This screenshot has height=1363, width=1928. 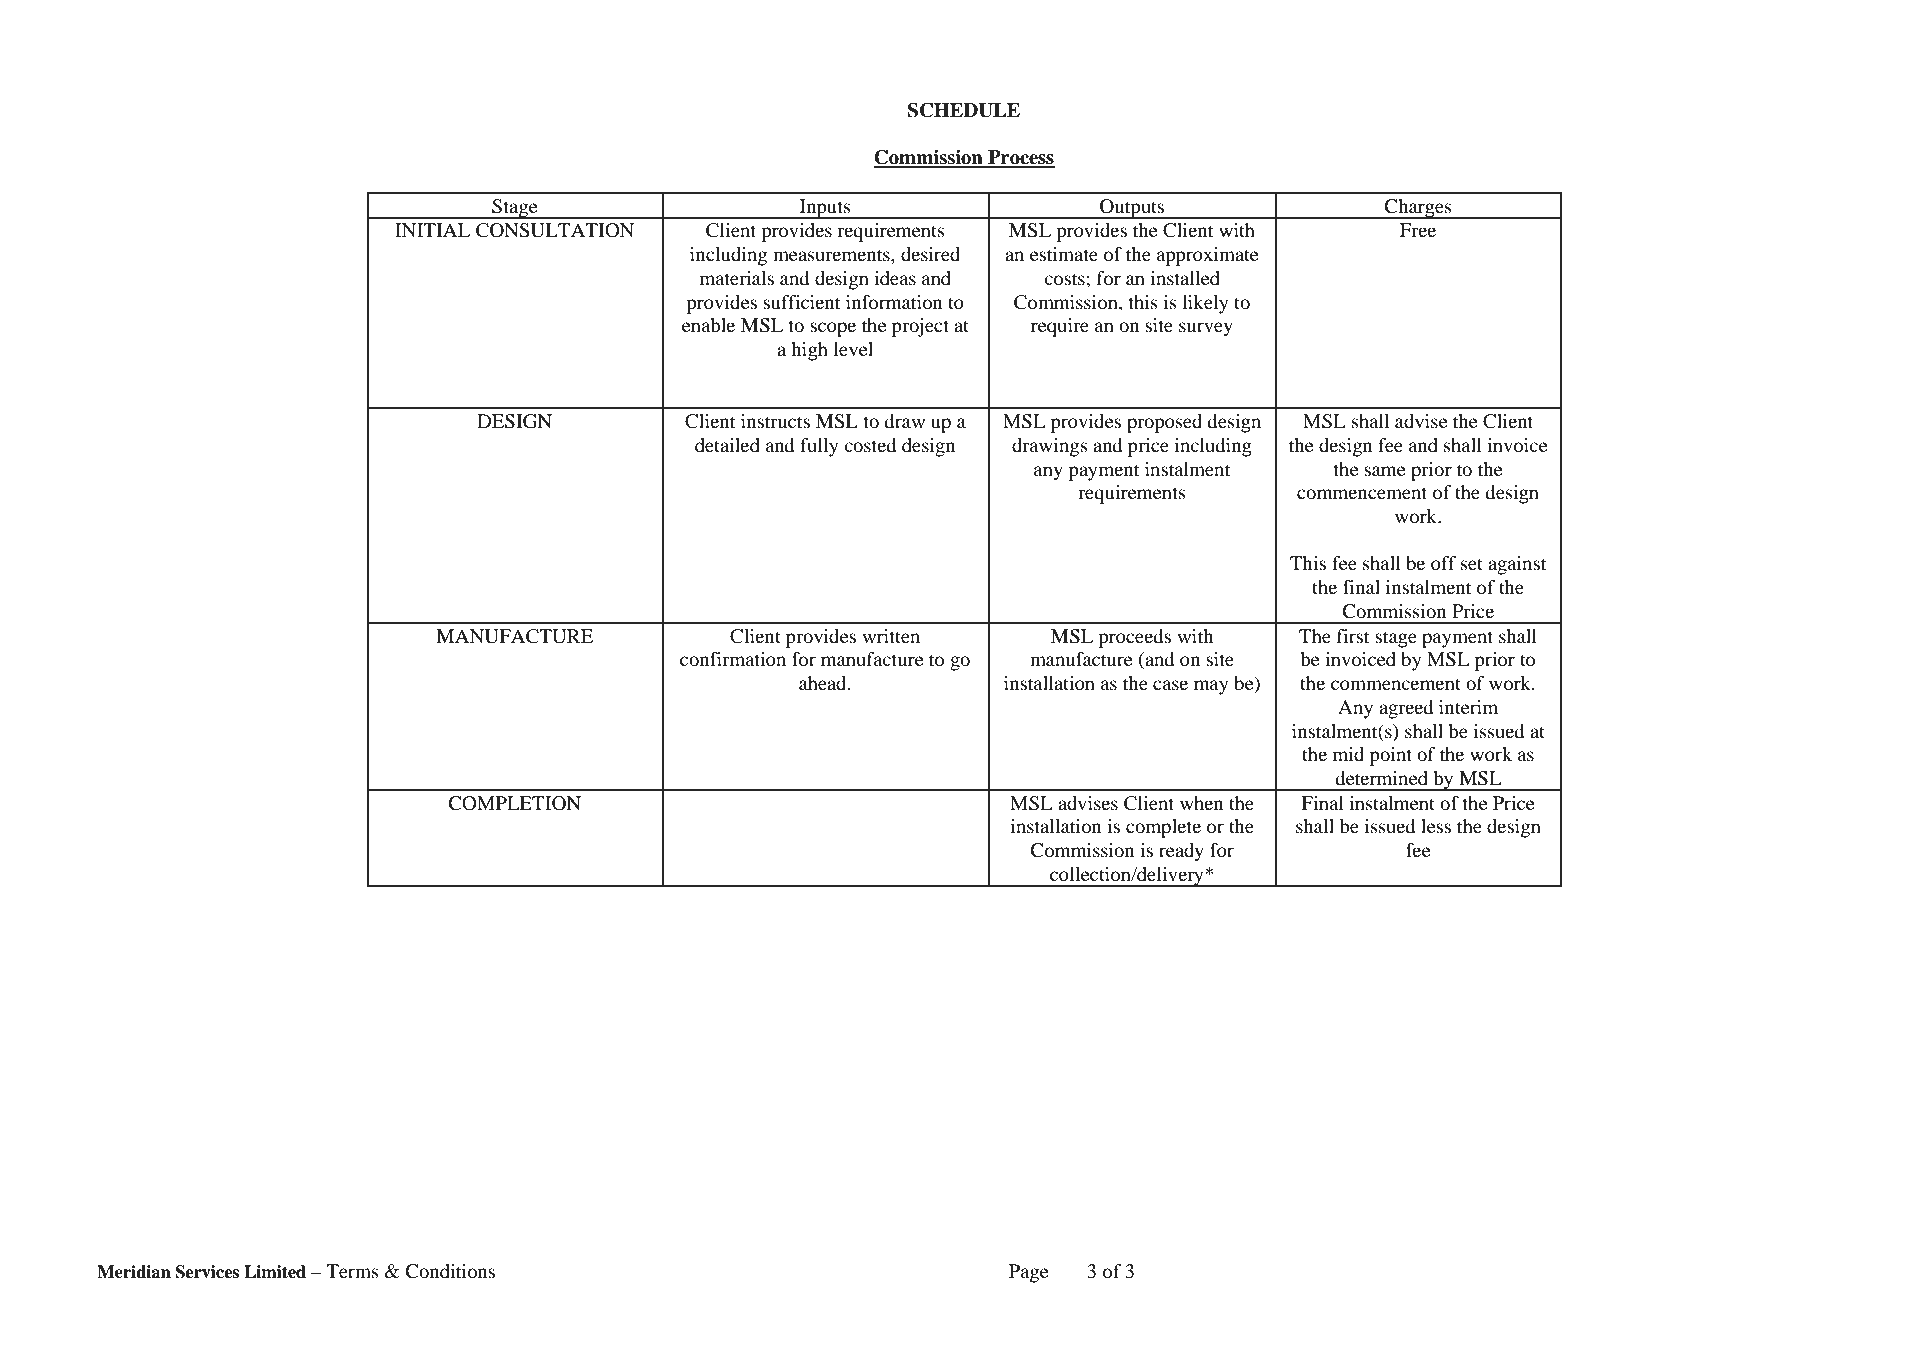 What do you see at coordinates (824, 683) in the screenshot?
I see `ahead` at bounding box center [824, 683].
